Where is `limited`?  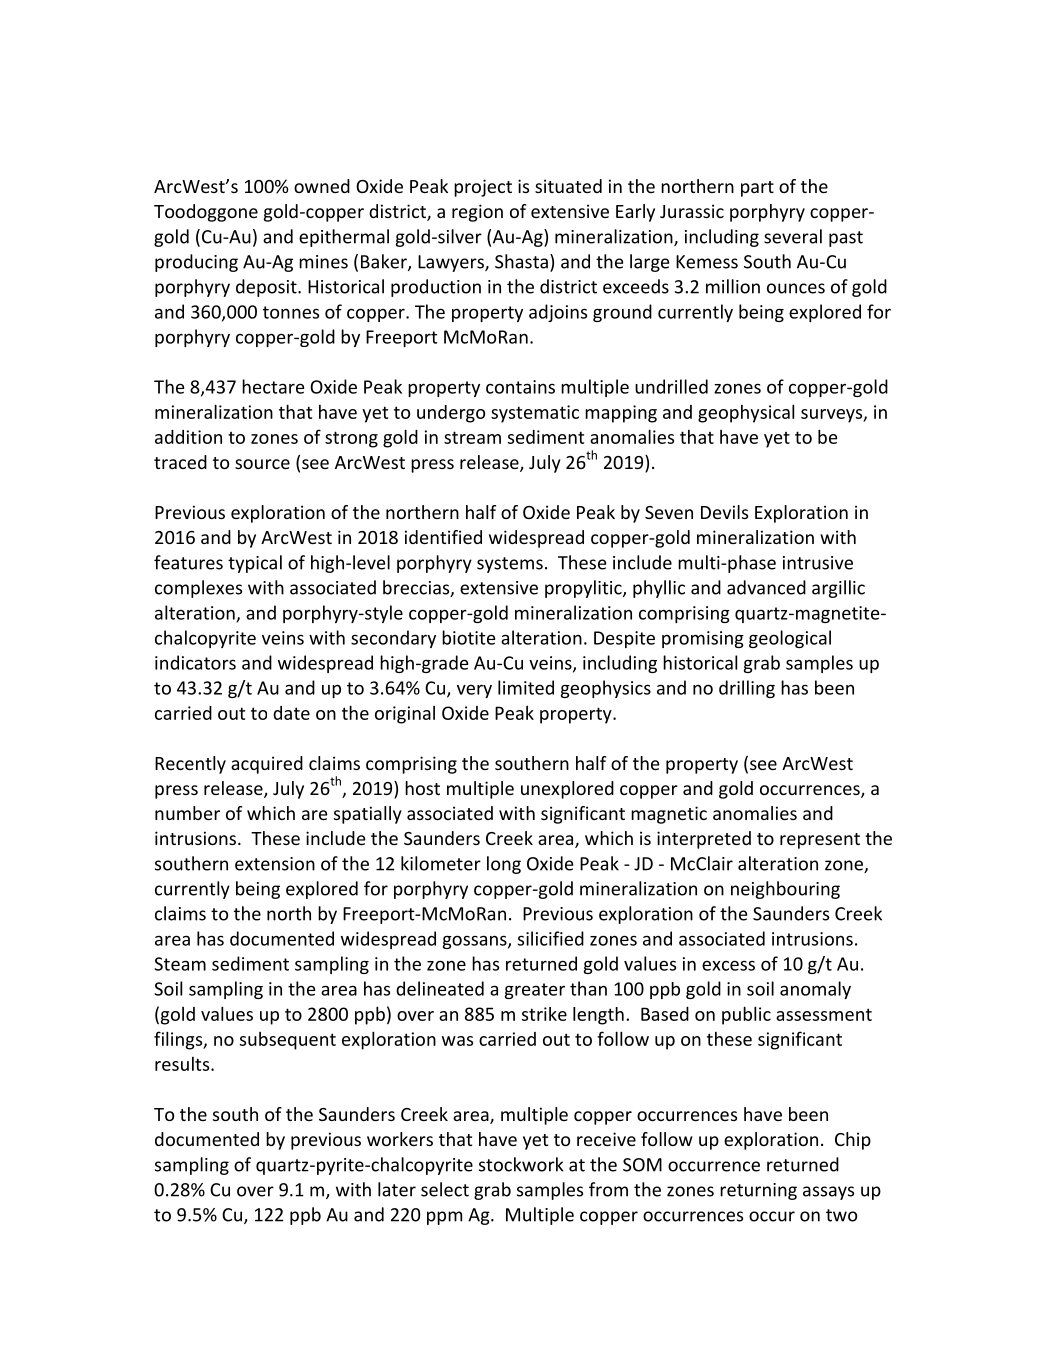 limited is located at coordinates (526, 687).
